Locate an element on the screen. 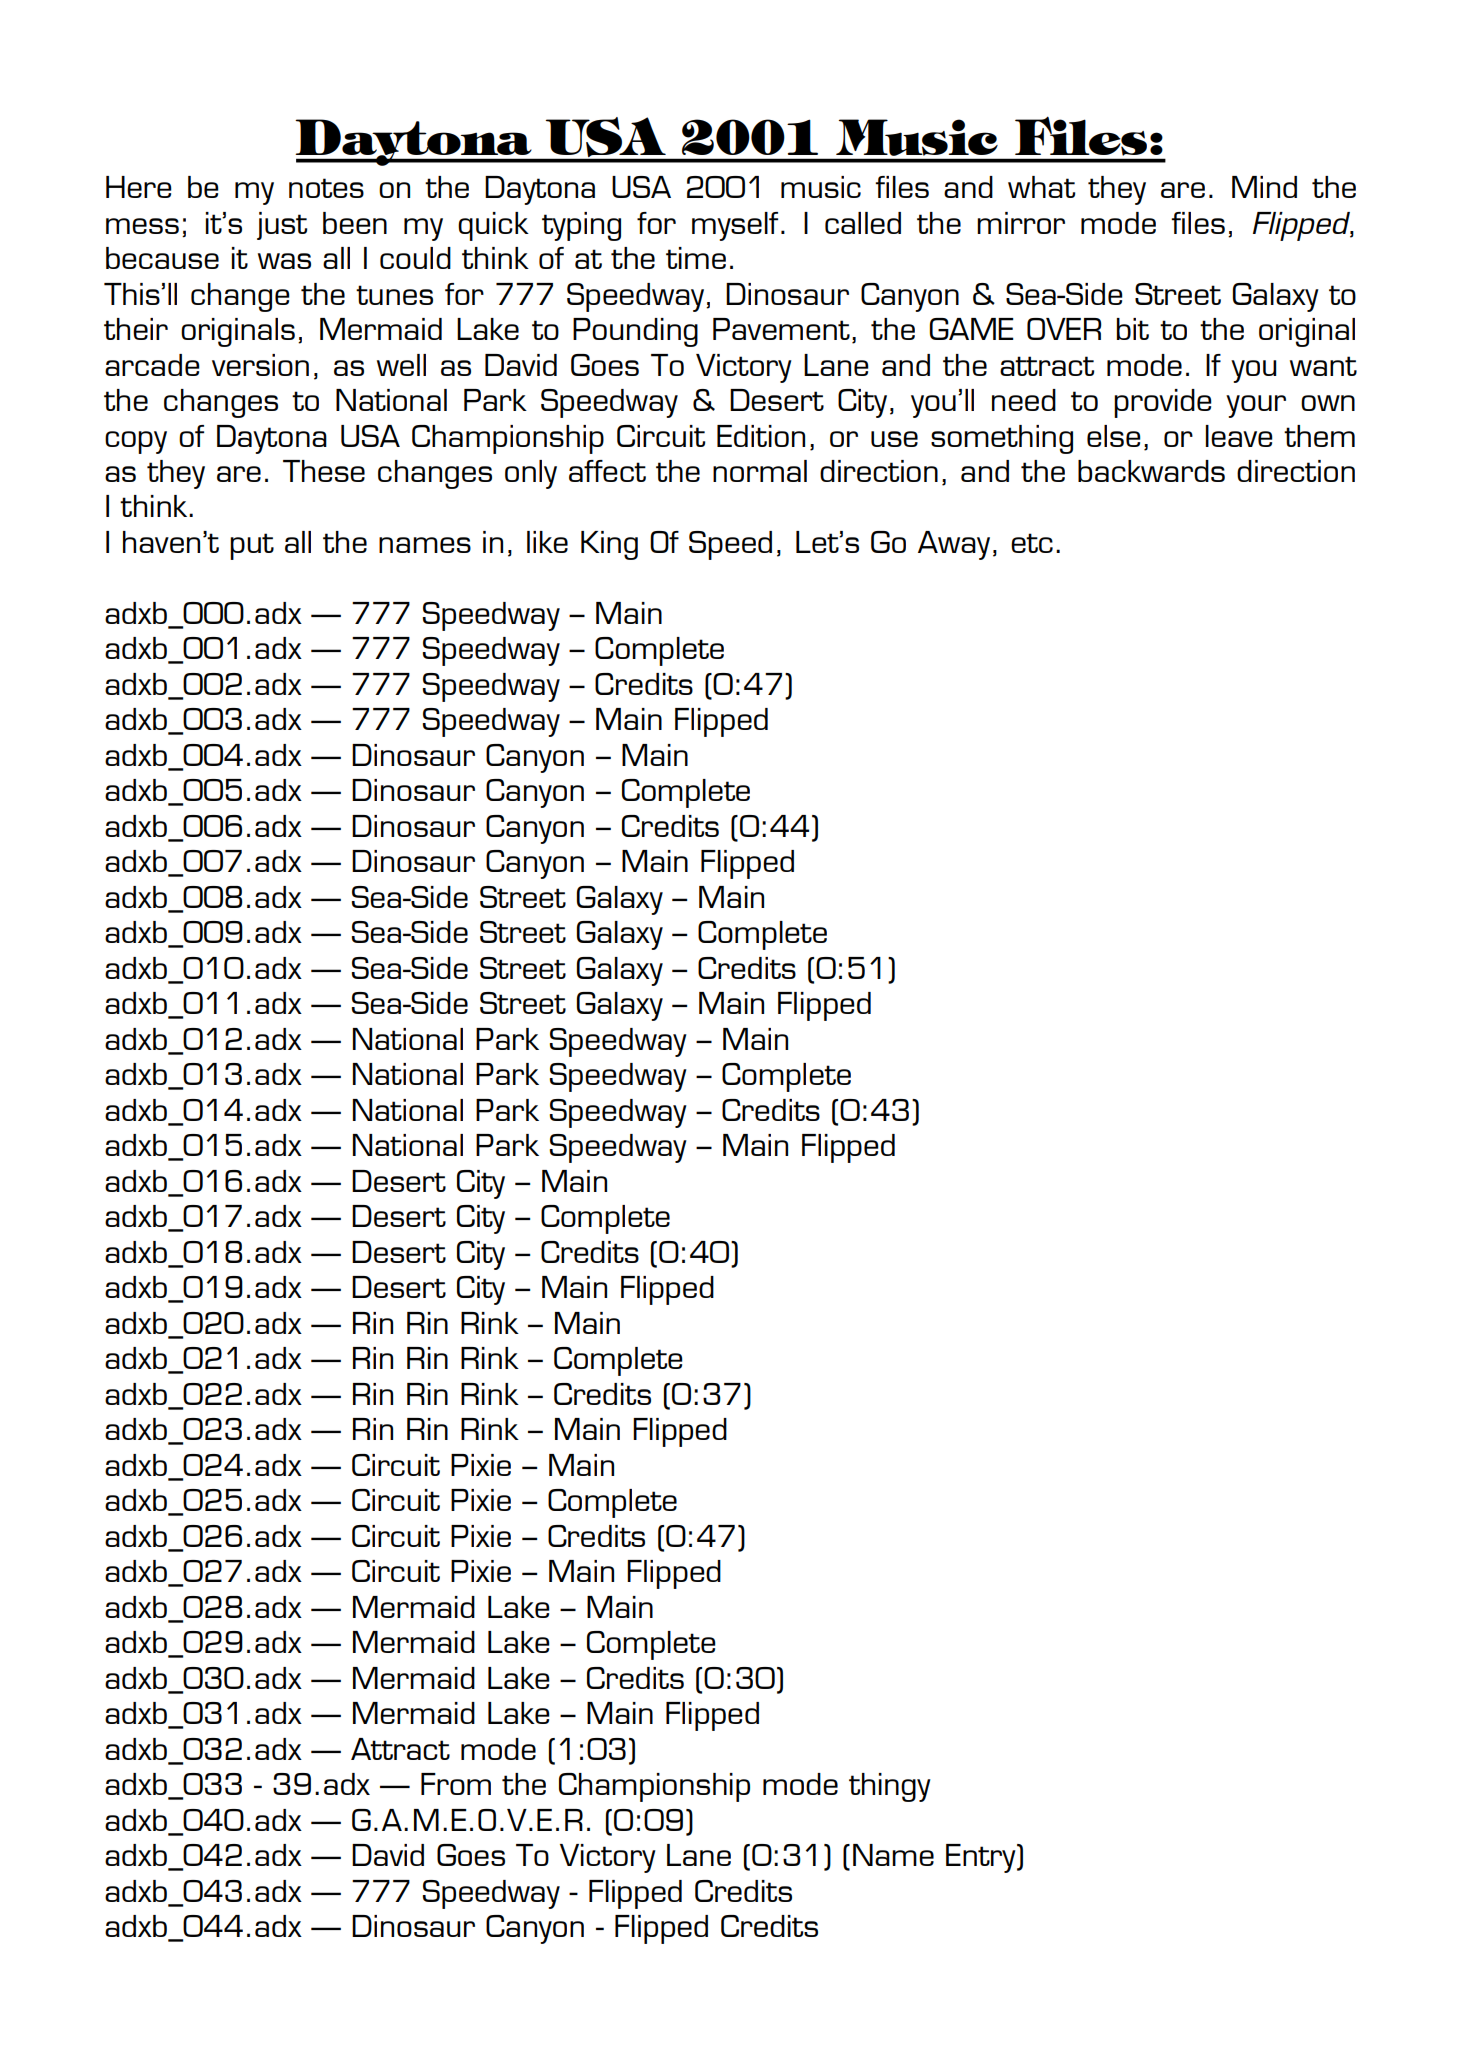 This screenshot has width=1461, height=2068. myself is located at coordinates (735, 226).
